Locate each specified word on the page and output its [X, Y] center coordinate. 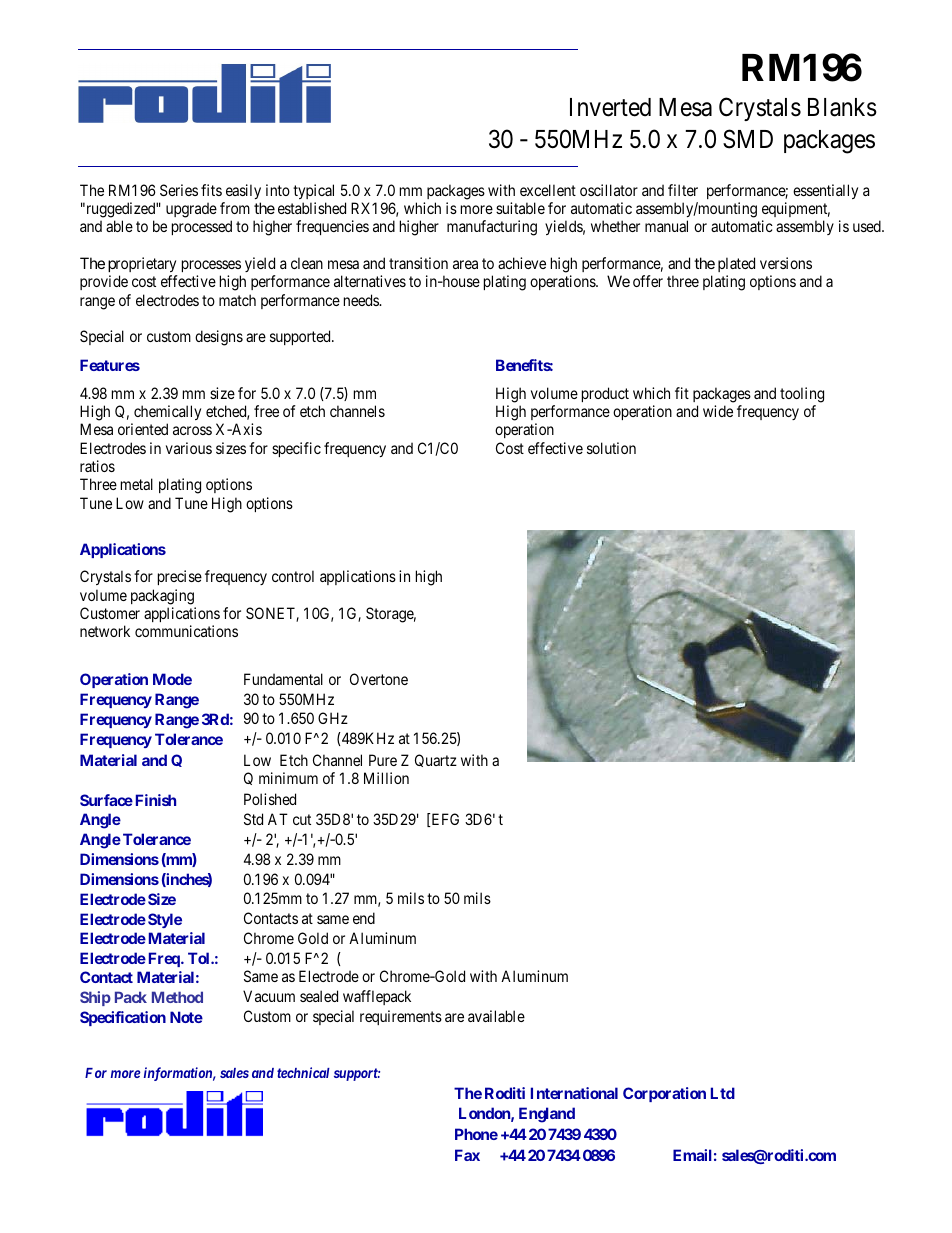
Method [177, 997]
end [364, 918]
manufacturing [492, 228]
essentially [825, 191]
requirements [401, 1017]
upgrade [191, 210]
